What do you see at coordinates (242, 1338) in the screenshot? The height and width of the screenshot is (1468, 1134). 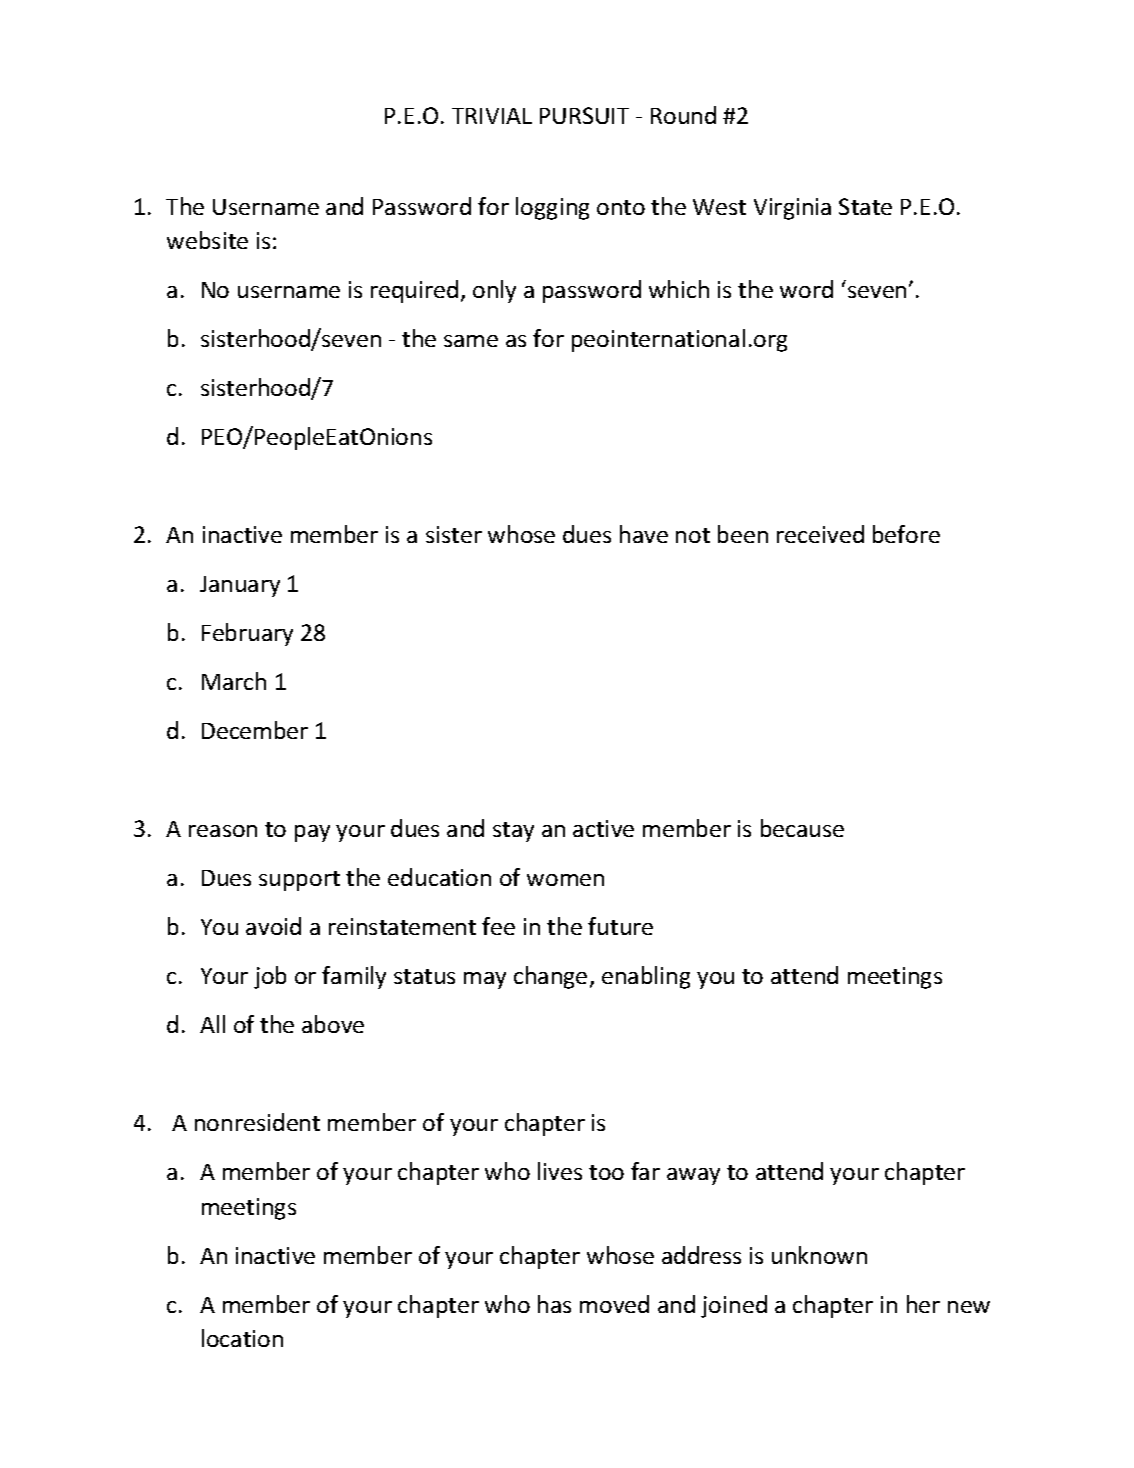 I see `location` at bounding box center [242, 1338].
